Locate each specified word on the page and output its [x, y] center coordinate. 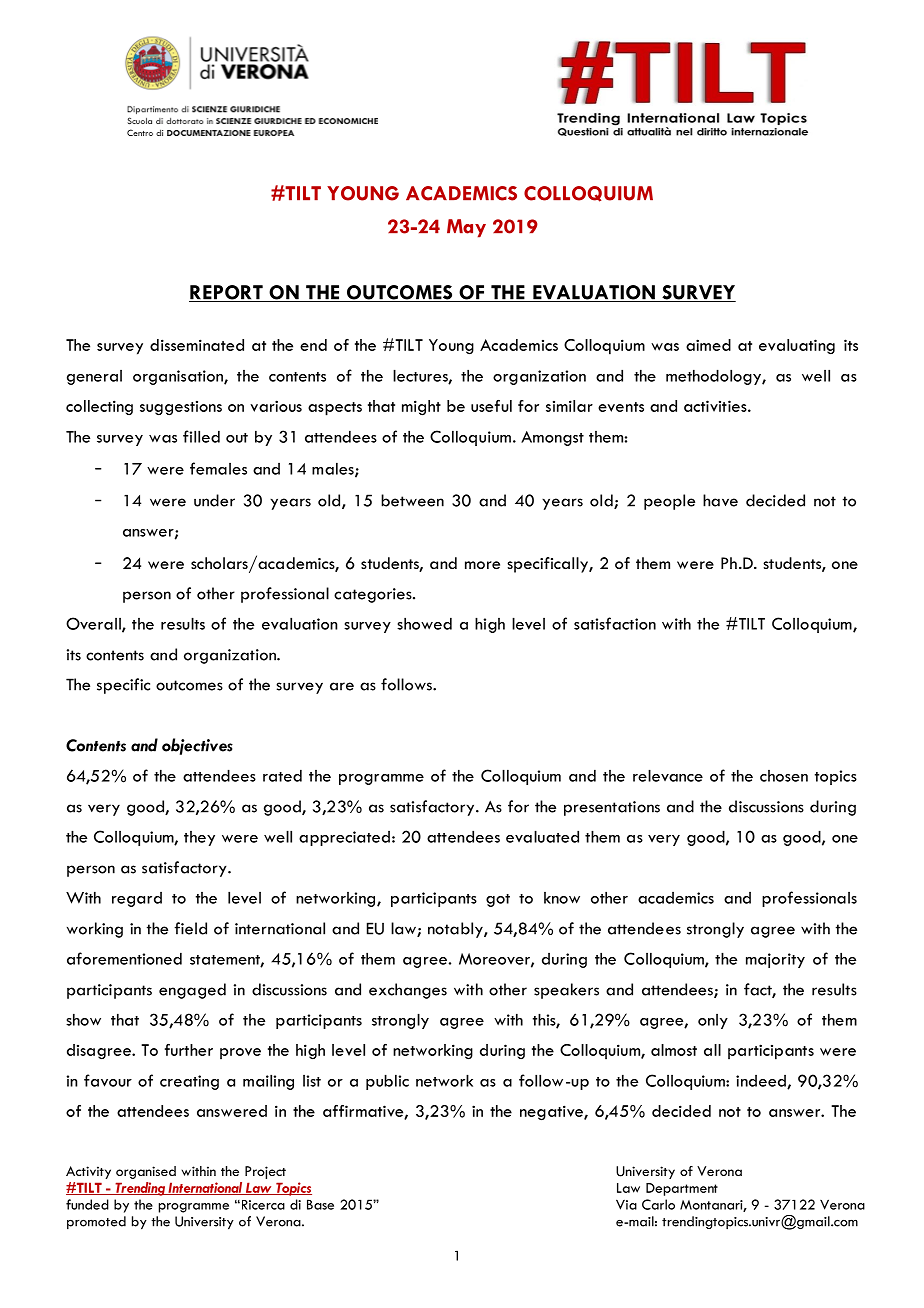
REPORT [227, 293]
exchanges [408, 991]
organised [146, 1172]
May [466, 228]
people [669, 502]
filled [201, 436]
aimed [708, 345]
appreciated [344, 838]
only [713, 1021]
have [720, 500]
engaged [192, 991]
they [199, 838]
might [421, 408]
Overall [94, 624]
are [342, 686]
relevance [668, 775]
